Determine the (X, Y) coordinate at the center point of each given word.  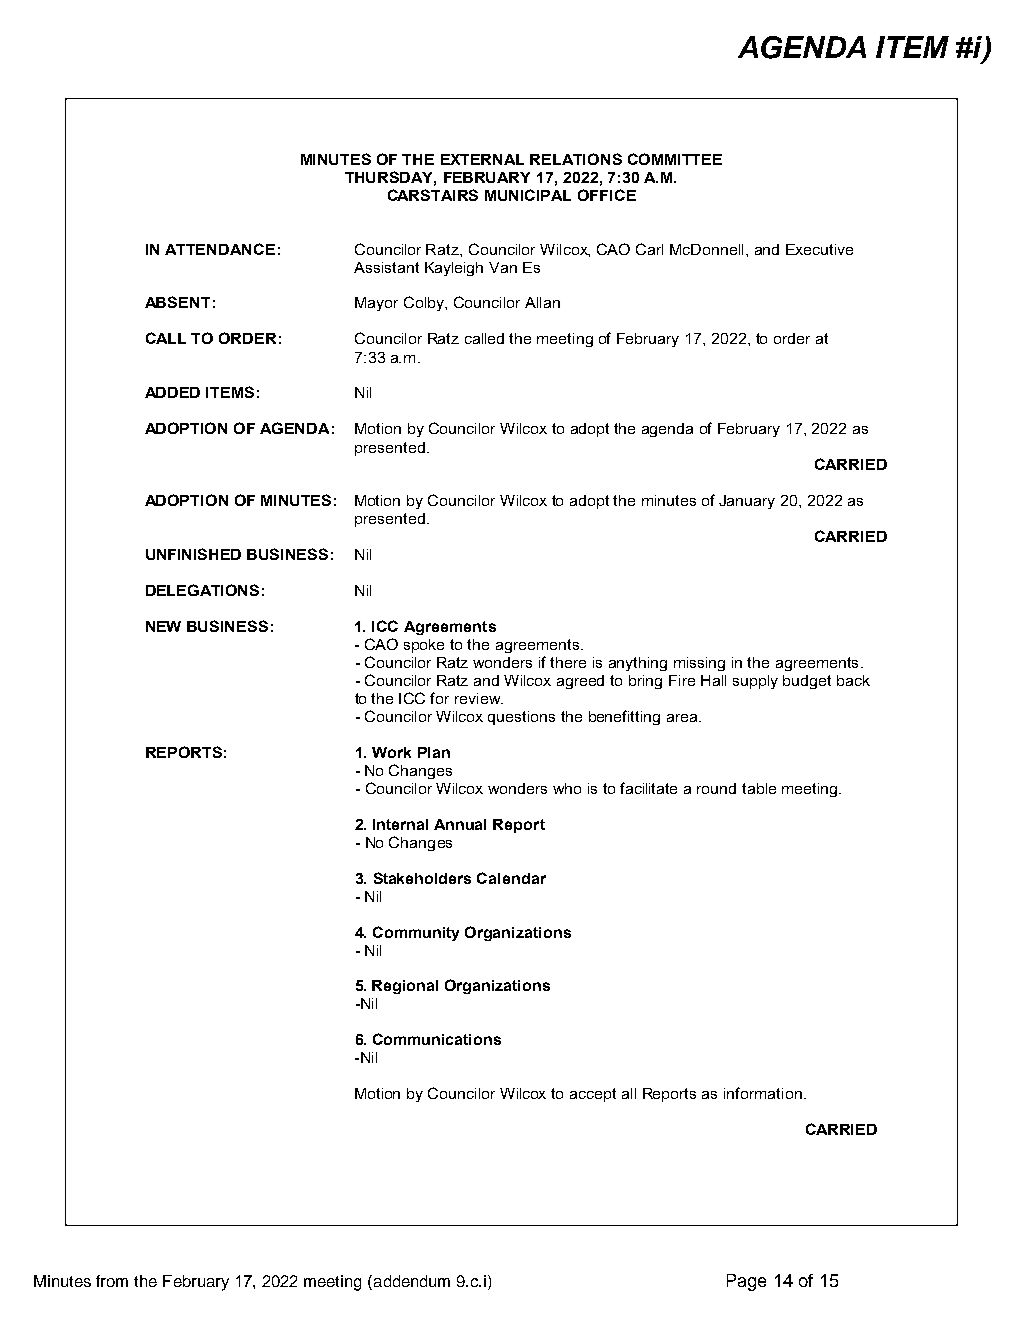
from (112, 1281)
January (747, 502)
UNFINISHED (193, 554)
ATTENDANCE (220, 249)
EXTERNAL (482, 159)
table (759, 788)
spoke (424, 646)
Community (416, 933)
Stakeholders (422, 878)
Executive (819, 249)
